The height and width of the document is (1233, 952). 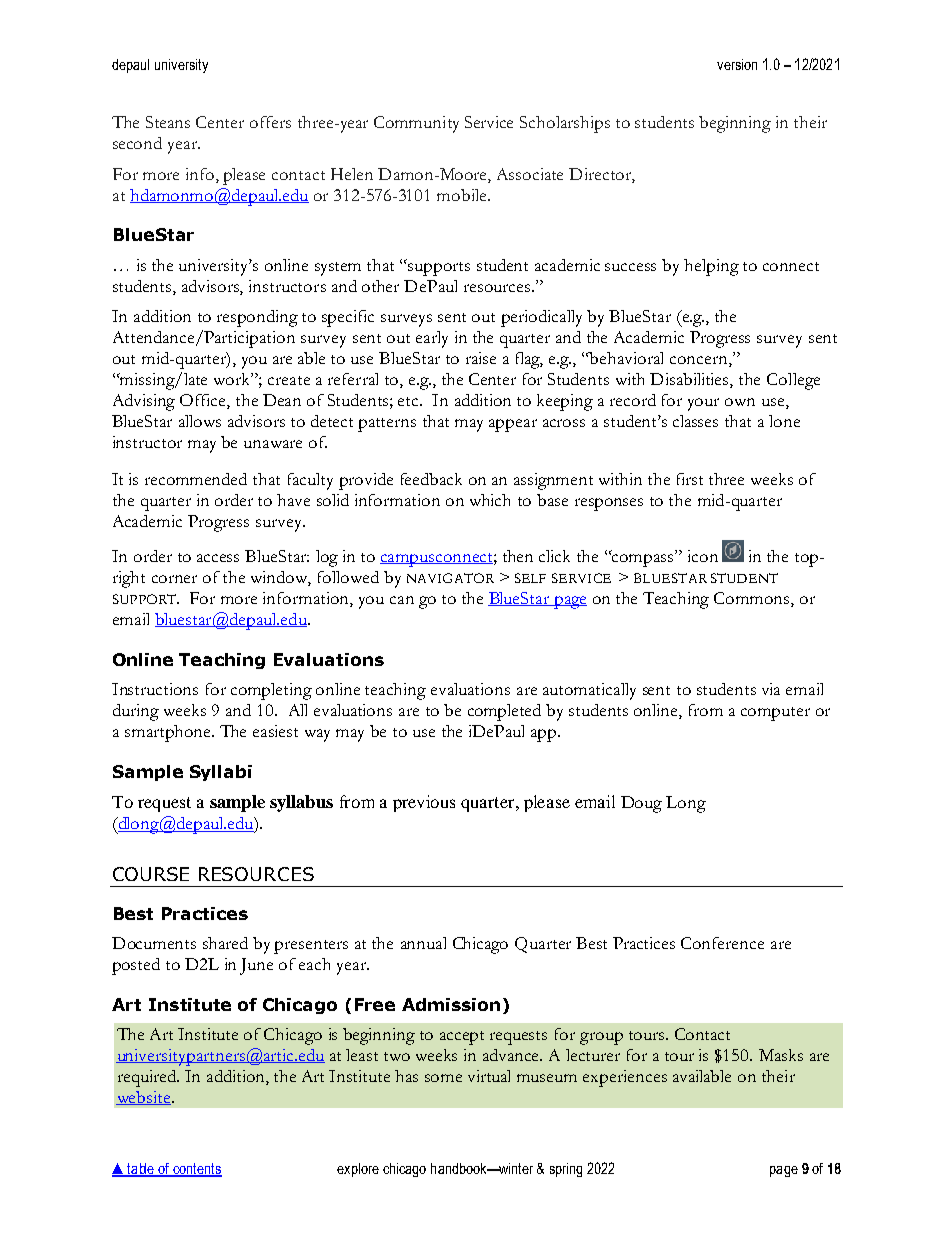 I want to click on offers, so click(x=270, y=122).
